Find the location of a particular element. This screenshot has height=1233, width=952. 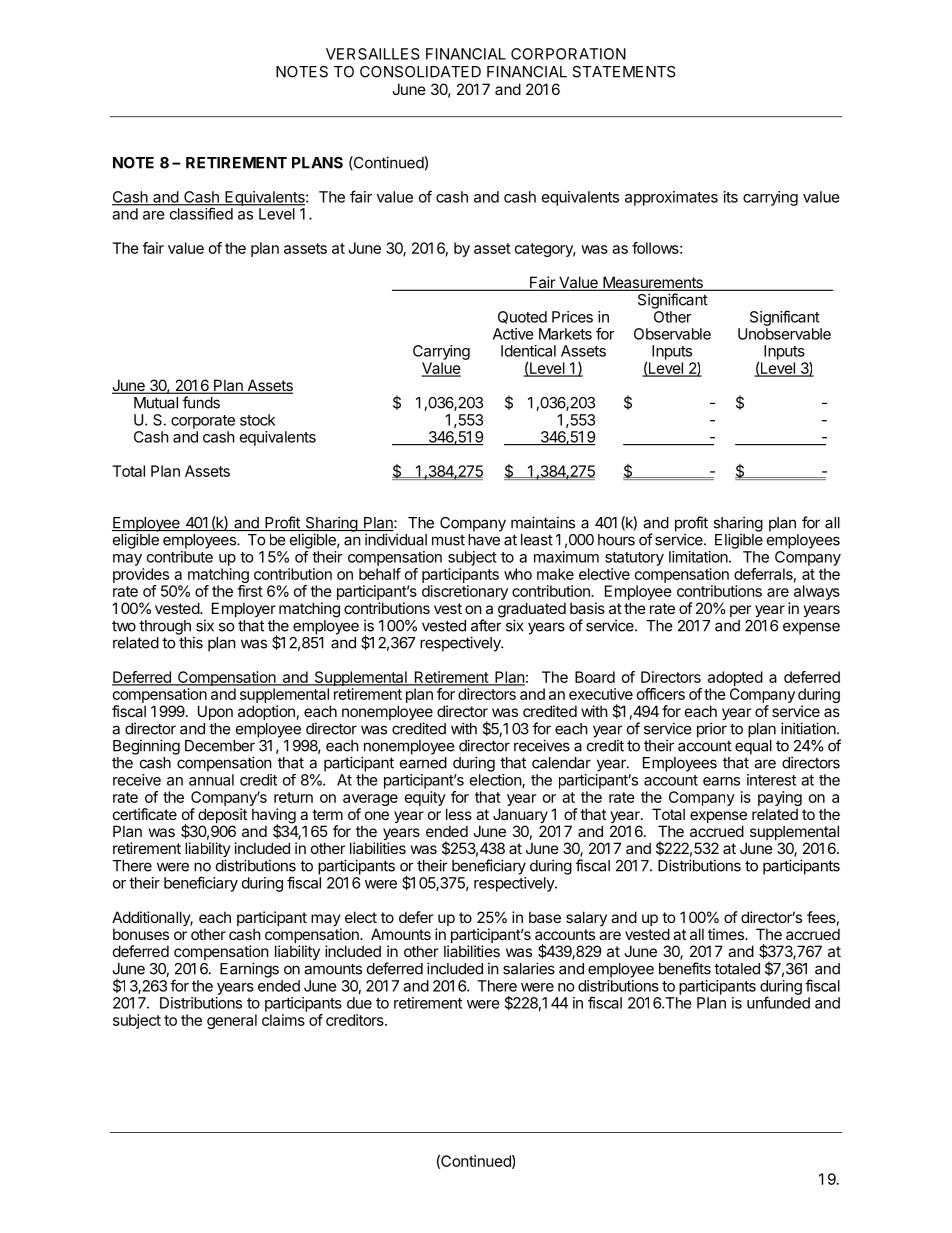

general is located at coordinates (232, 1021).
